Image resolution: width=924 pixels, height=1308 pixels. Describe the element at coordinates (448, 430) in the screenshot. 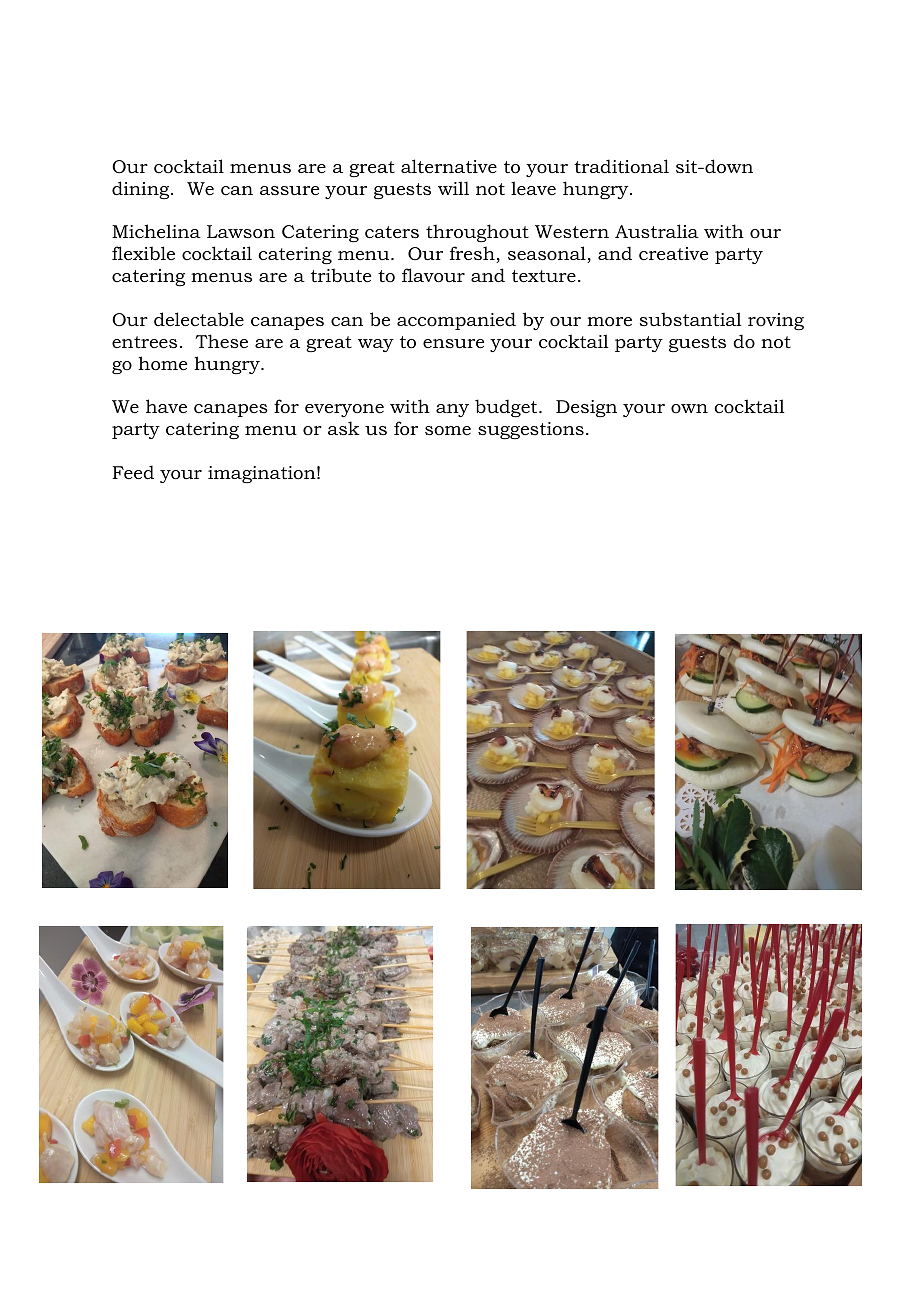

I see `some` at that location.
